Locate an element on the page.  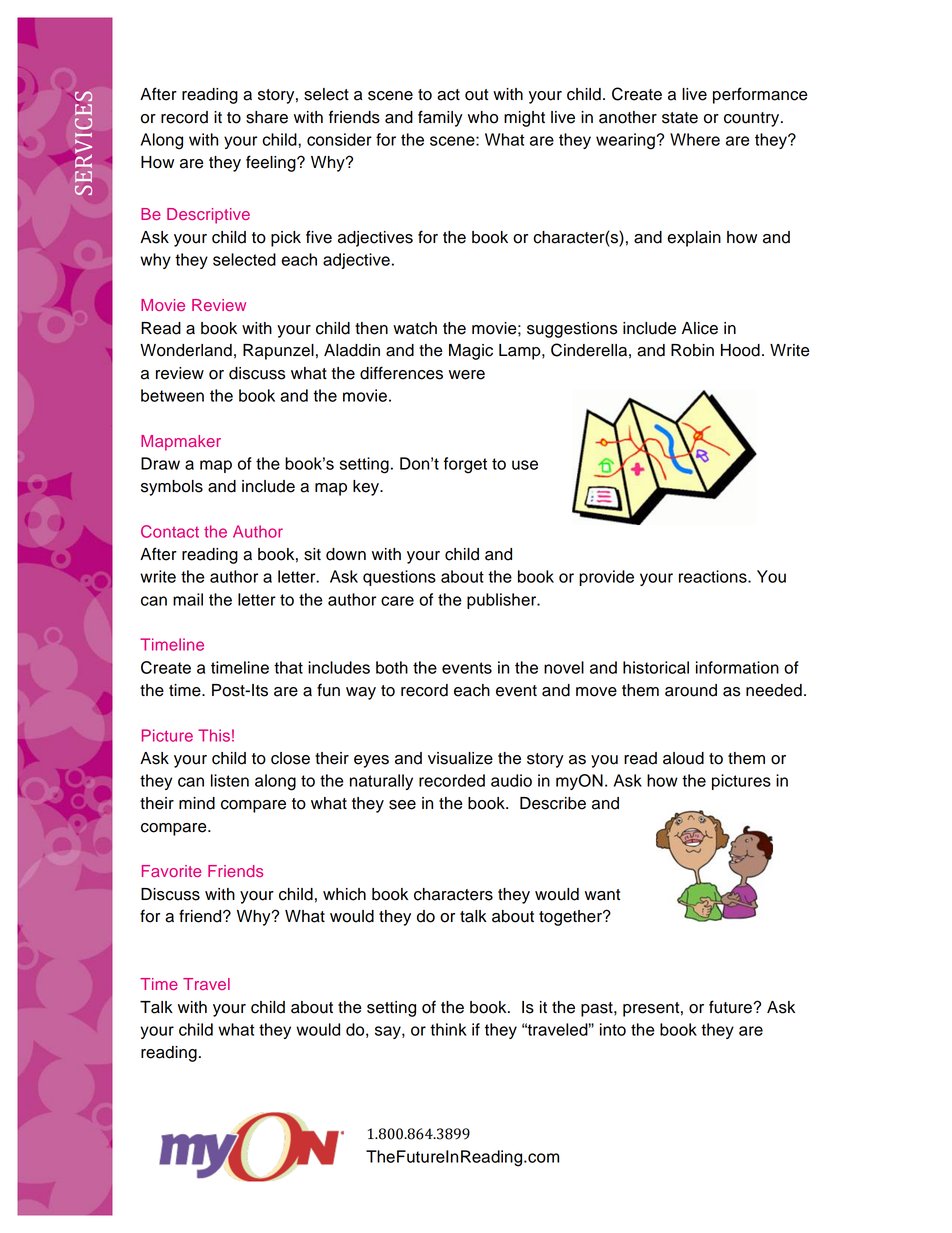
share is located at coordinates (267, 117).
